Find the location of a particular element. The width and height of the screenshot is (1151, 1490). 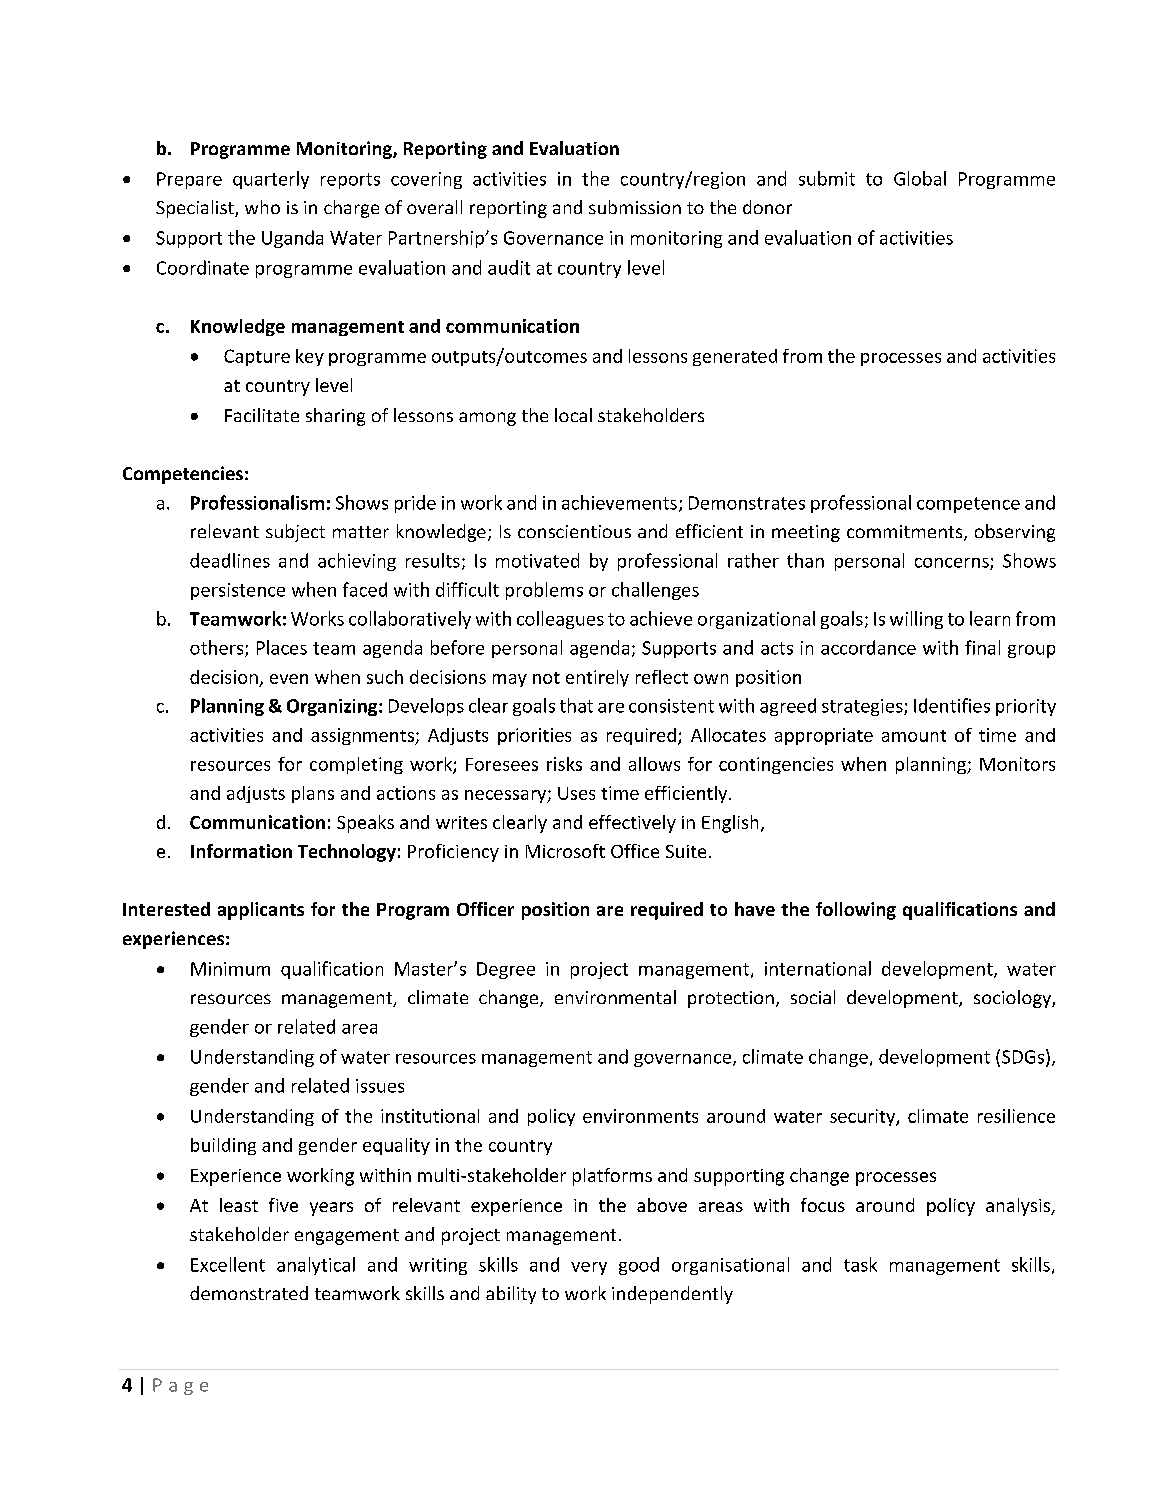

very is located at coordinates (589, 1268).
